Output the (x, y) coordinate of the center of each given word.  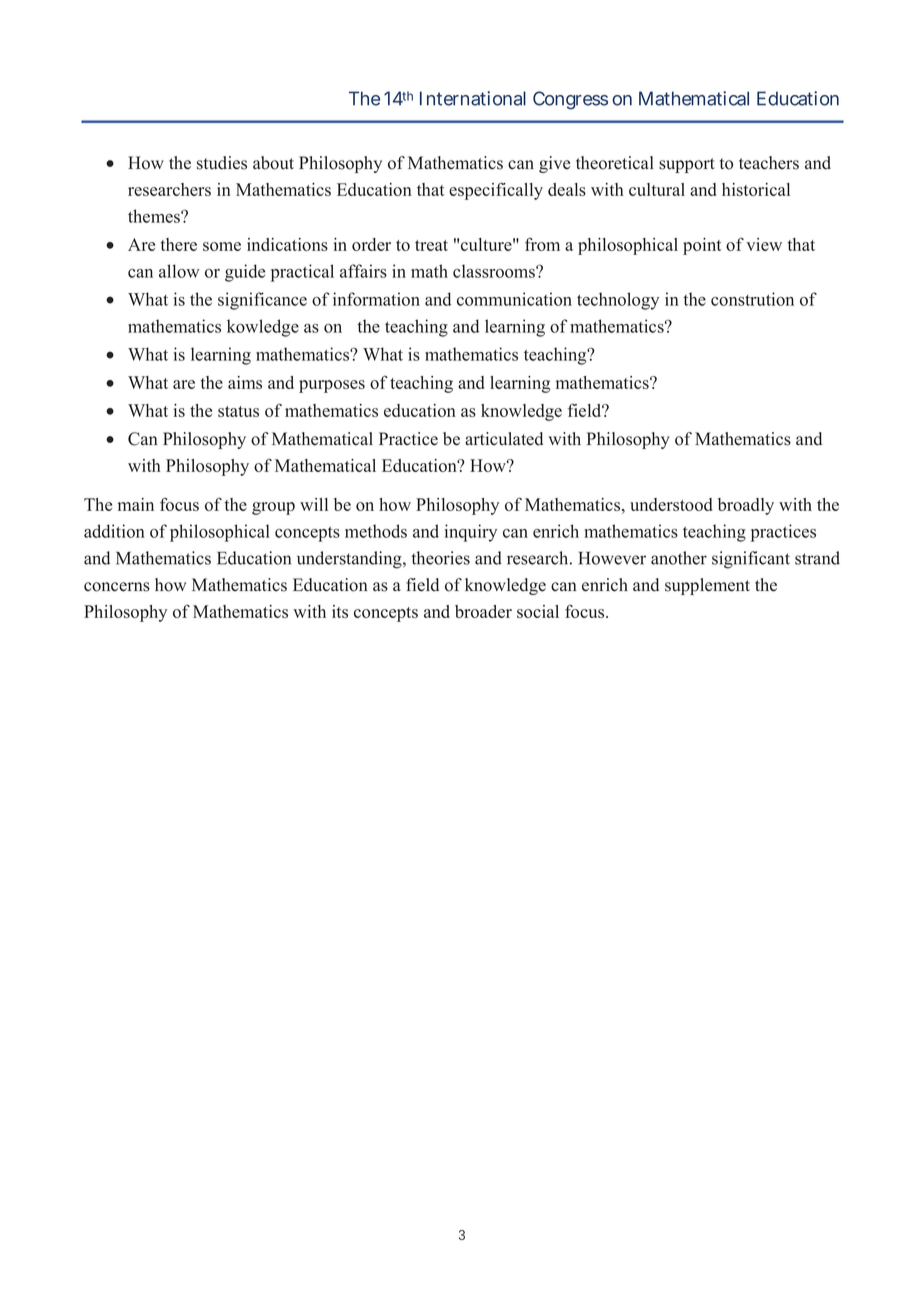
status (238, 411)
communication (514, 299)
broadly (746, 506)
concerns (117, 587)
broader (483, 611)
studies (222, 163)
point (702, 246)
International (473, 98)
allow (179, 271)
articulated (504, 439)
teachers (769, 163)
